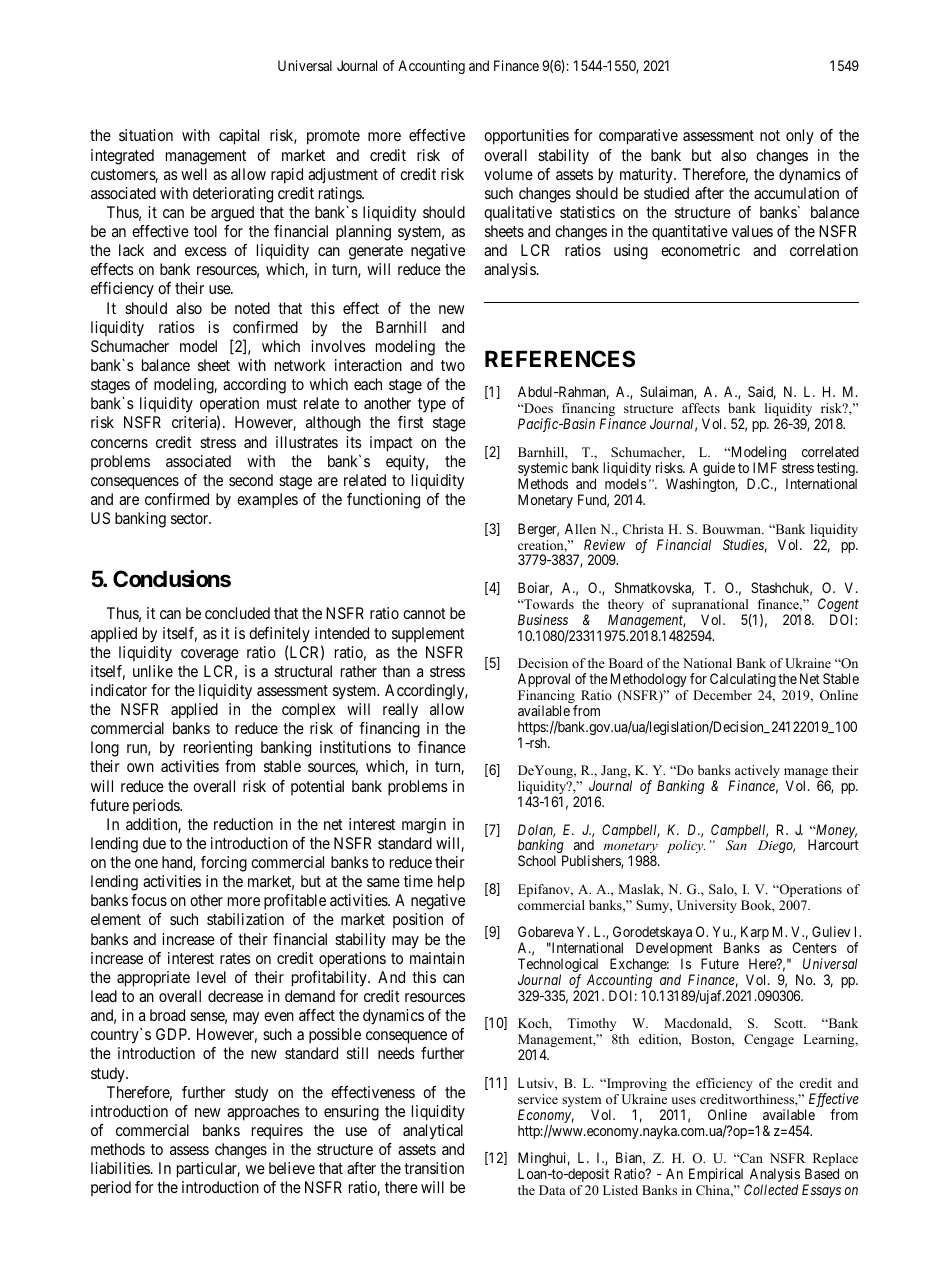  I want to click on Calculating, so click(743, 680).
